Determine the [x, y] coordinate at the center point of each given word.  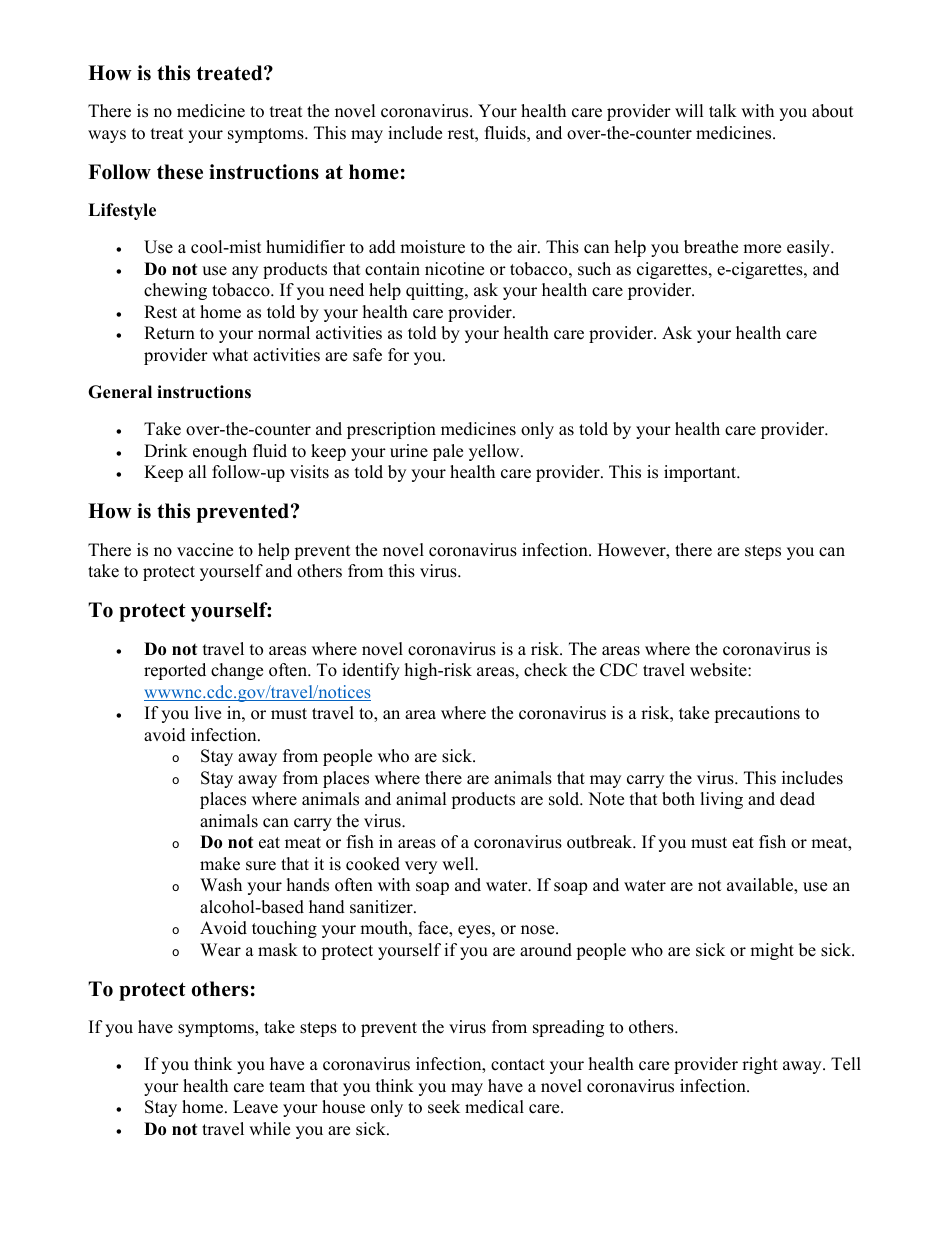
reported [175, 671]
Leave [255, 1107]
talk [723, 110]
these [180, 172]
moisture [432, 247]
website [719, 670]
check [546, 670]
